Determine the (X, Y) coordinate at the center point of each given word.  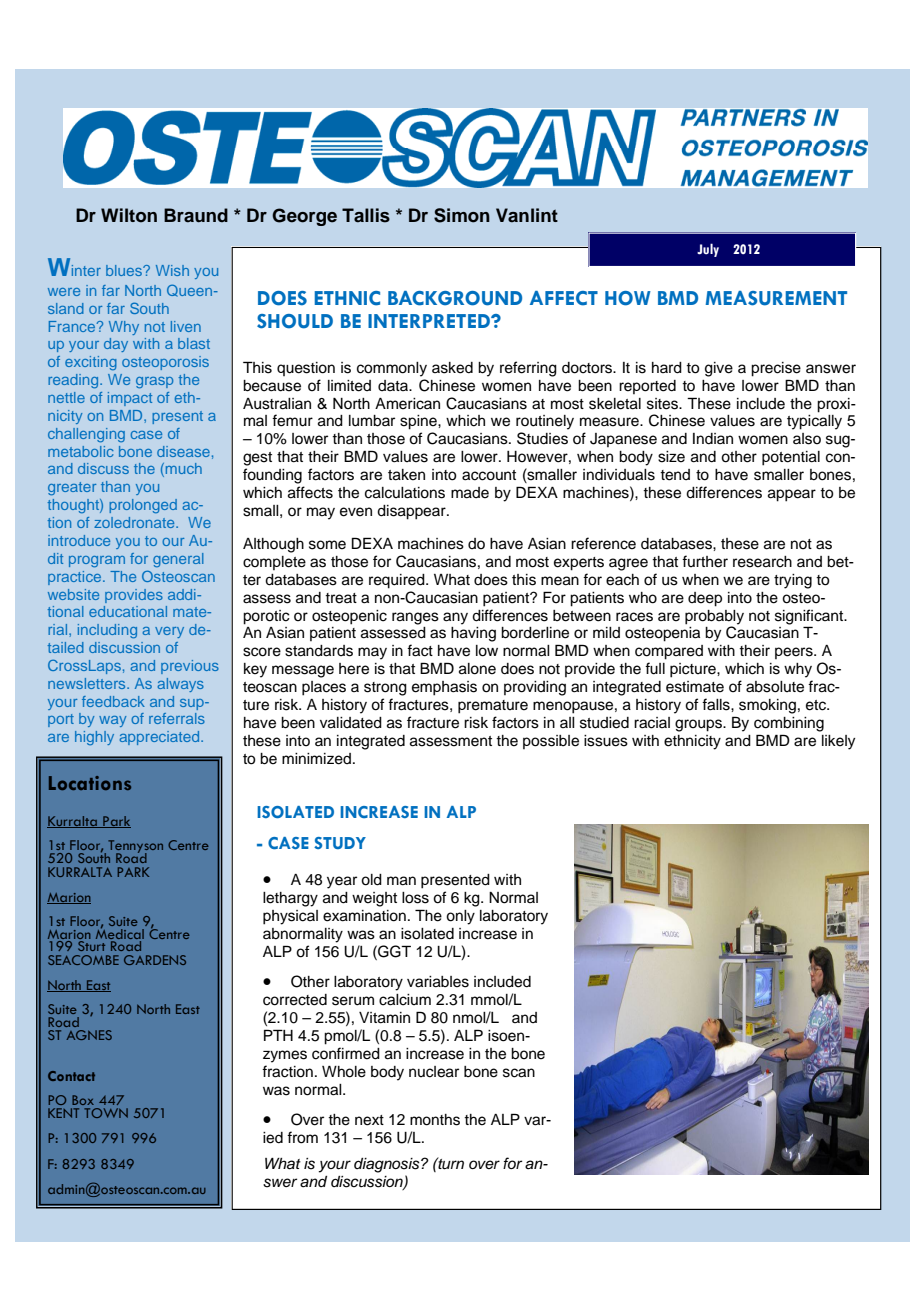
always (181, 685)
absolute (775, 687)
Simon (462, 215)
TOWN (106, 1113)
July (708, 250)
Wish (172, 270)
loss (415, 898)
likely (838, 742)
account (489, 475)
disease (183, 451)
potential (791, 458)
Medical (120, 934)
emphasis (444, 688)
